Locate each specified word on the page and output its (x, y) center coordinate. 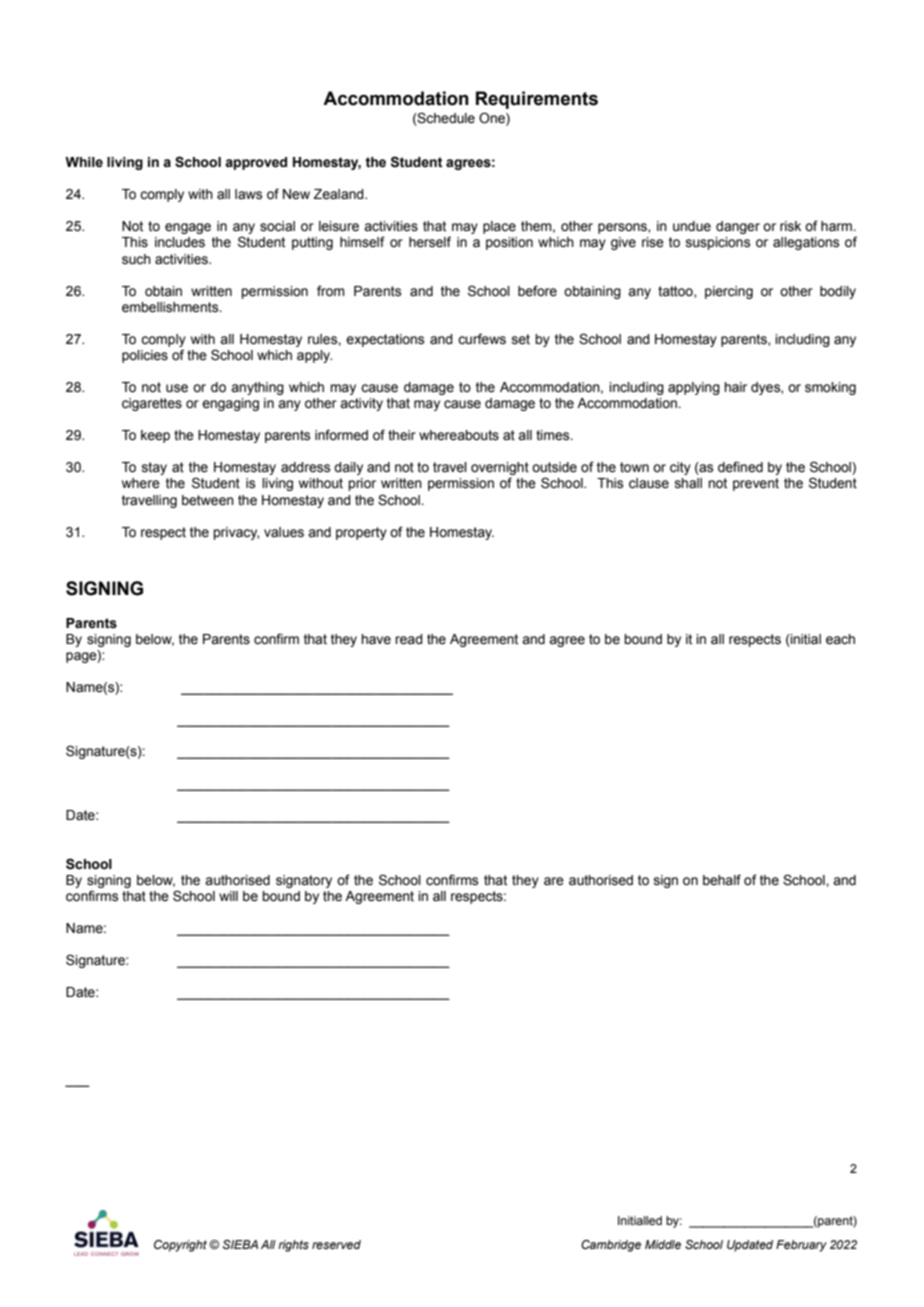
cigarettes (152, 404)
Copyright (180, 1246)
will (228, 896)
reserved (336, 1244)
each (840, 639)
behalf (722, 880)
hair (735, 387)
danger (738, 227)
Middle (663, 1244)
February (801, 1246)
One (493, 118)
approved (256, 163)
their (402, 435)
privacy (236, 533)
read (409, 639)
